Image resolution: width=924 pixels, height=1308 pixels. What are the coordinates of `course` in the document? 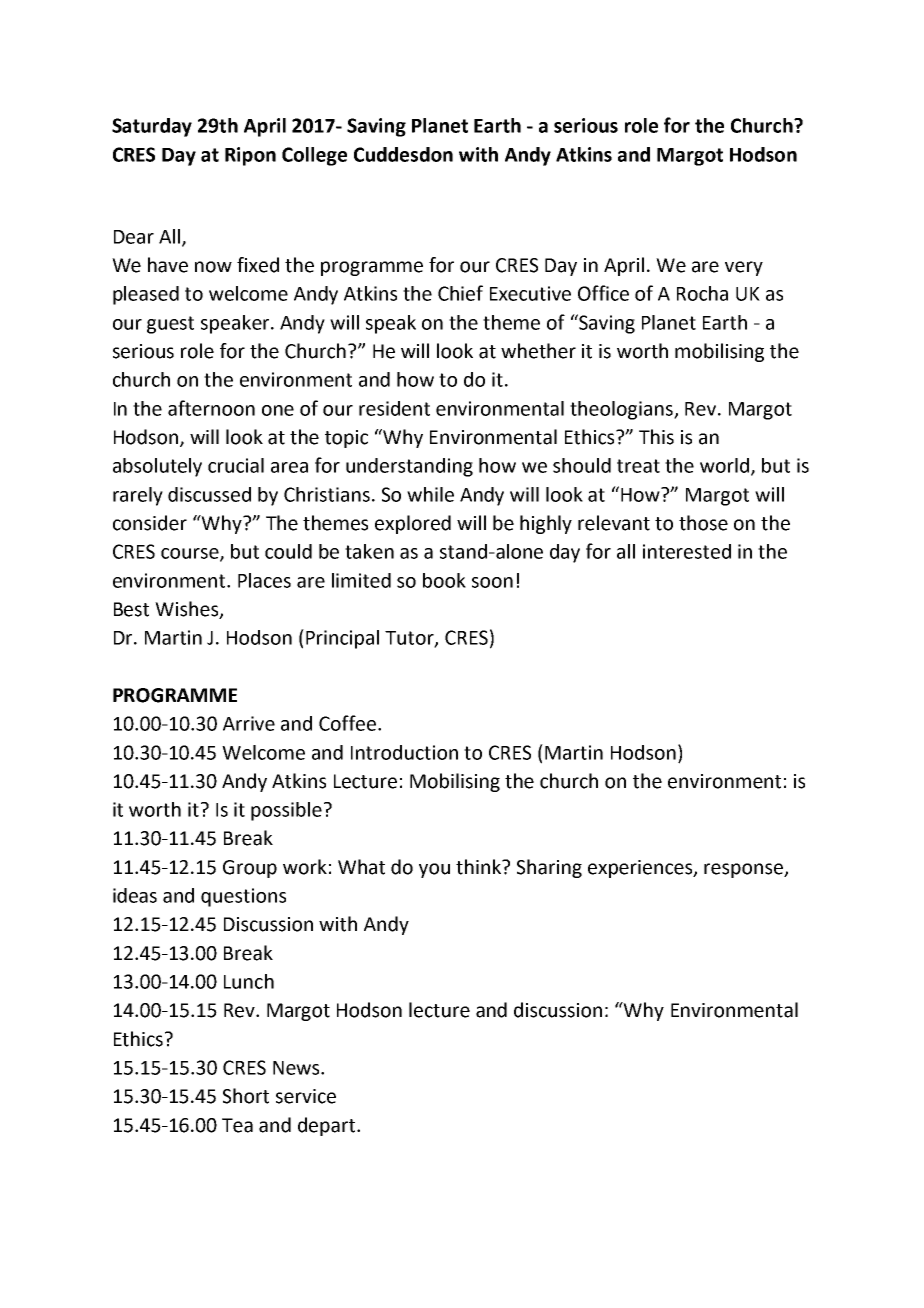 It's located at (191, 554).
